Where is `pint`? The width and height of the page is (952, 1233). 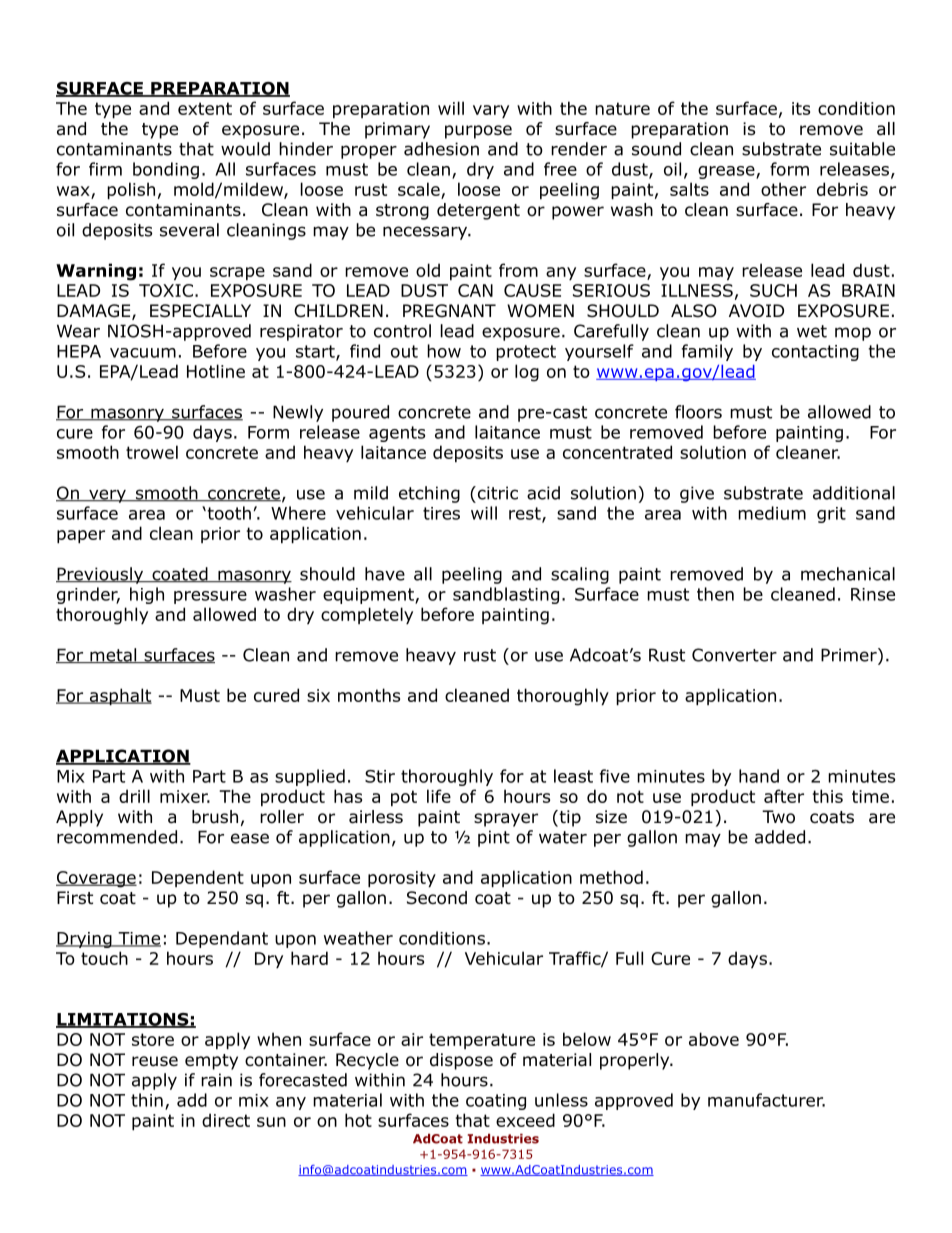 pint is located at coordinates (494, 838).
